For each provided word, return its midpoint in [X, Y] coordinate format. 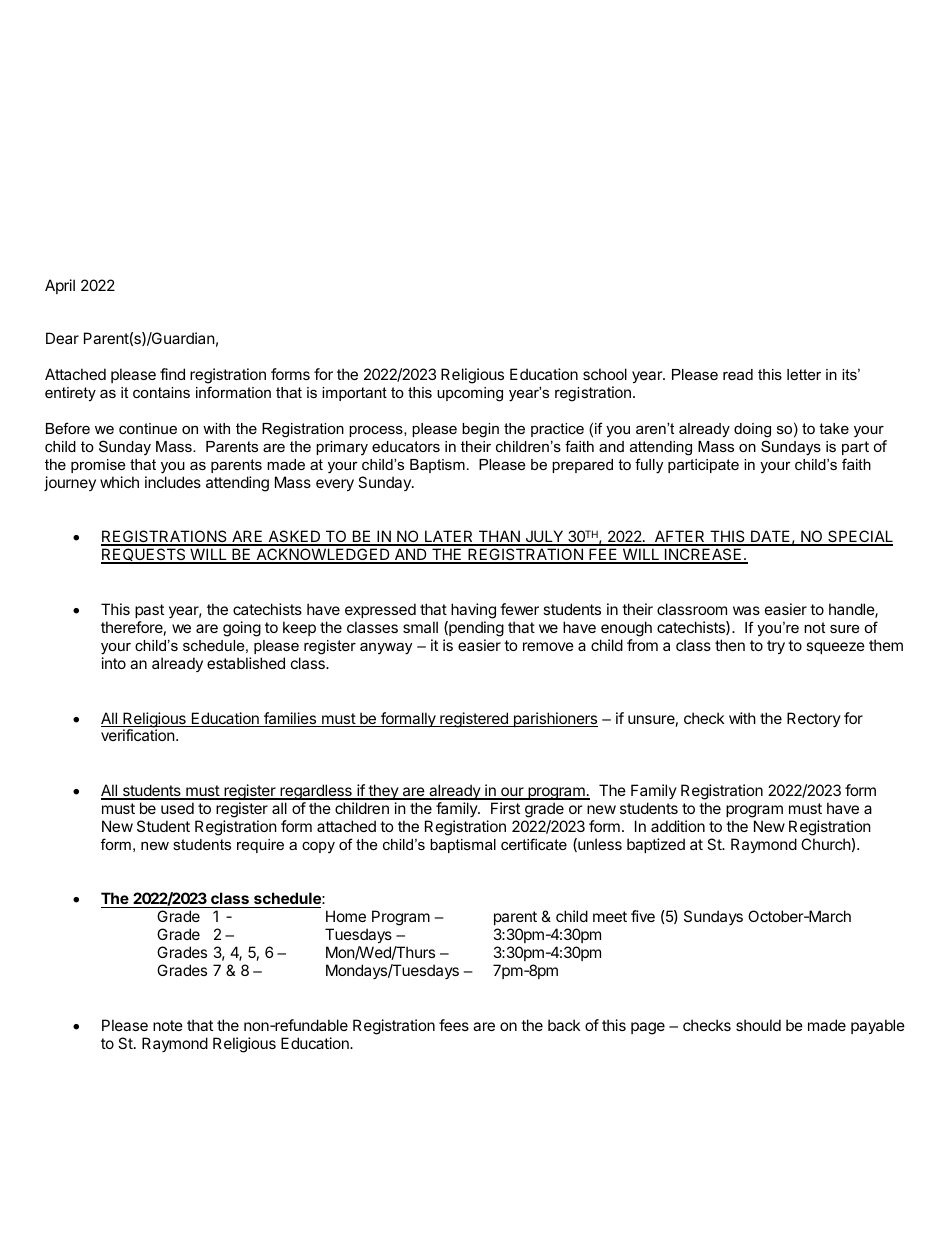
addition [678, 826]
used [177, 808]
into [114, 663]
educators [406, 446]
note [168, 1025]
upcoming [470, 394]
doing [752, 430]
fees [454, 1025]
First [505, 808]
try [776, 647]
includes [173, 482]
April [60, 286]
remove [548, 646]
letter [804, 374]
